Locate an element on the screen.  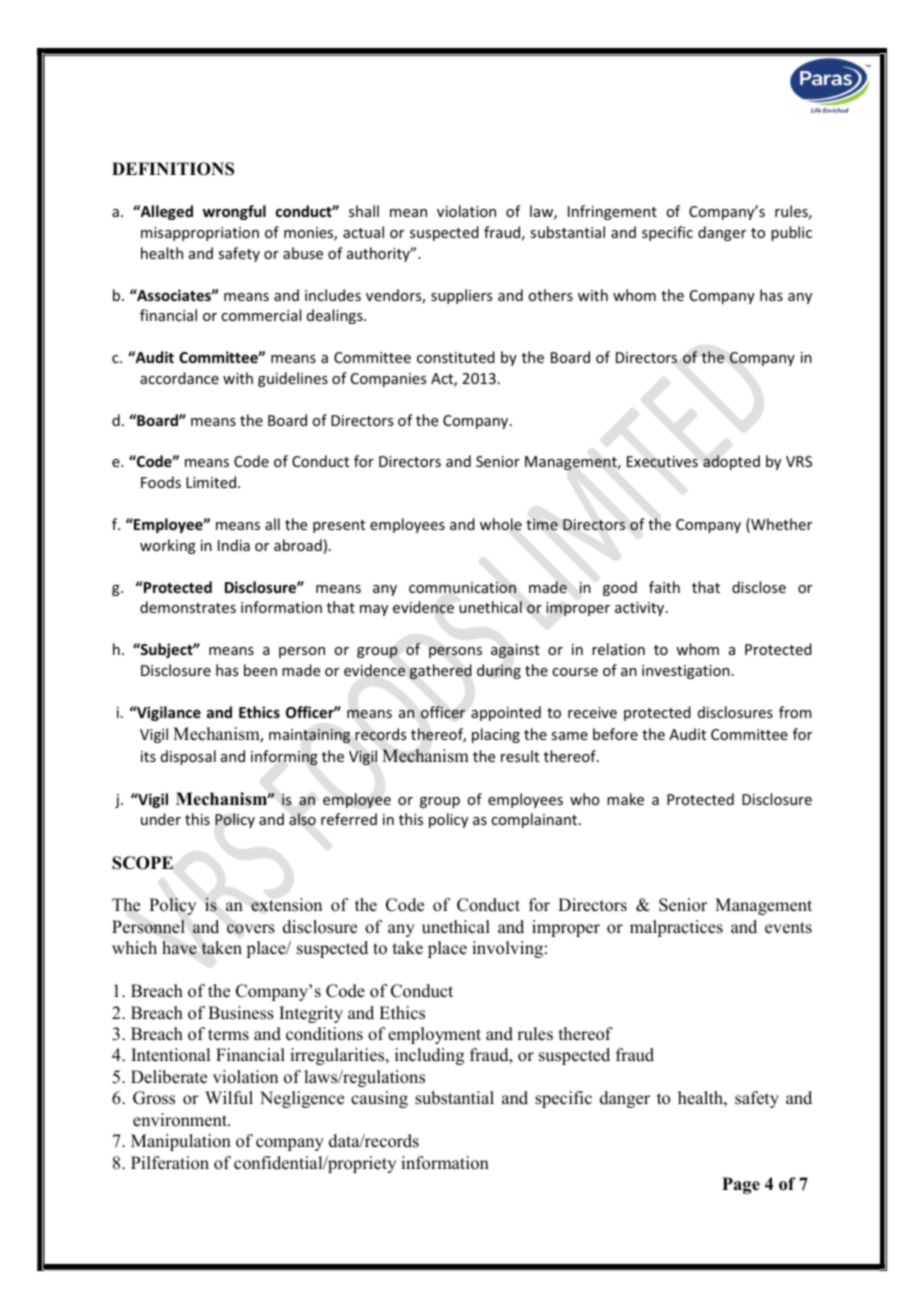
adopted is located at coordinates (731, 462).
